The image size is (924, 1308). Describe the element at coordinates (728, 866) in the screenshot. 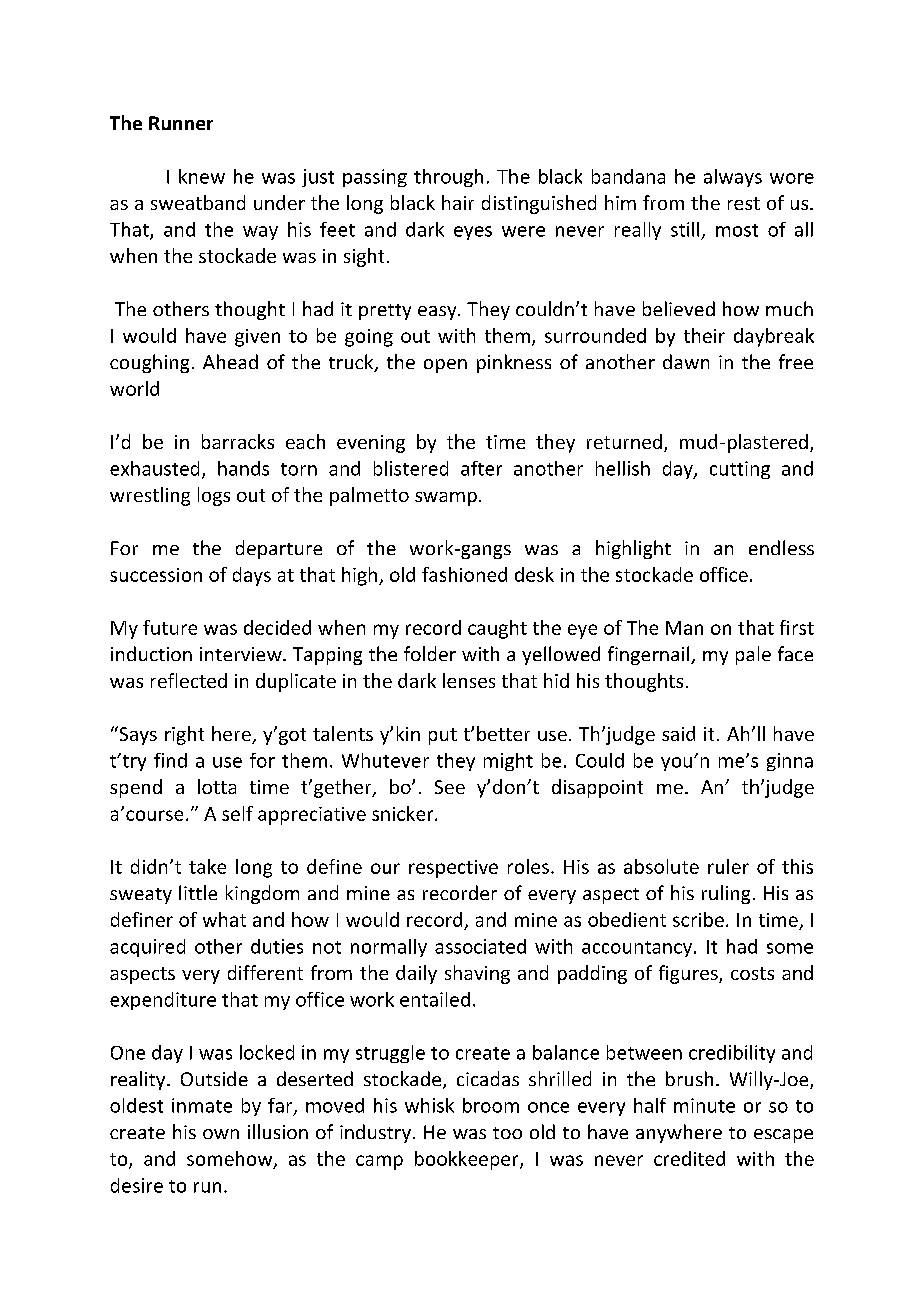

I see `ruler` at that location.
